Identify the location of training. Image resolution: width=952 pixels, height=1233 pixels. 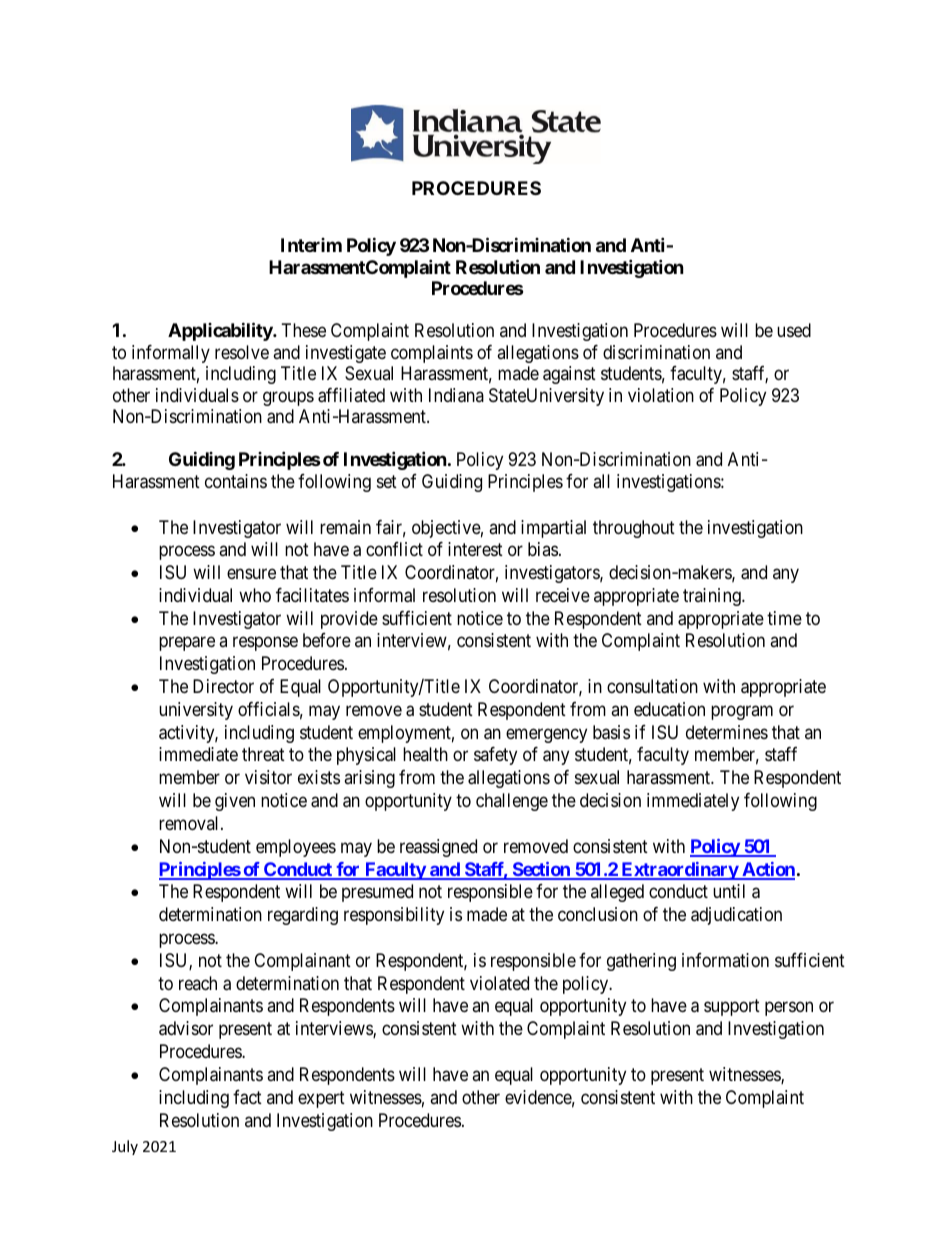
(713, 597).
